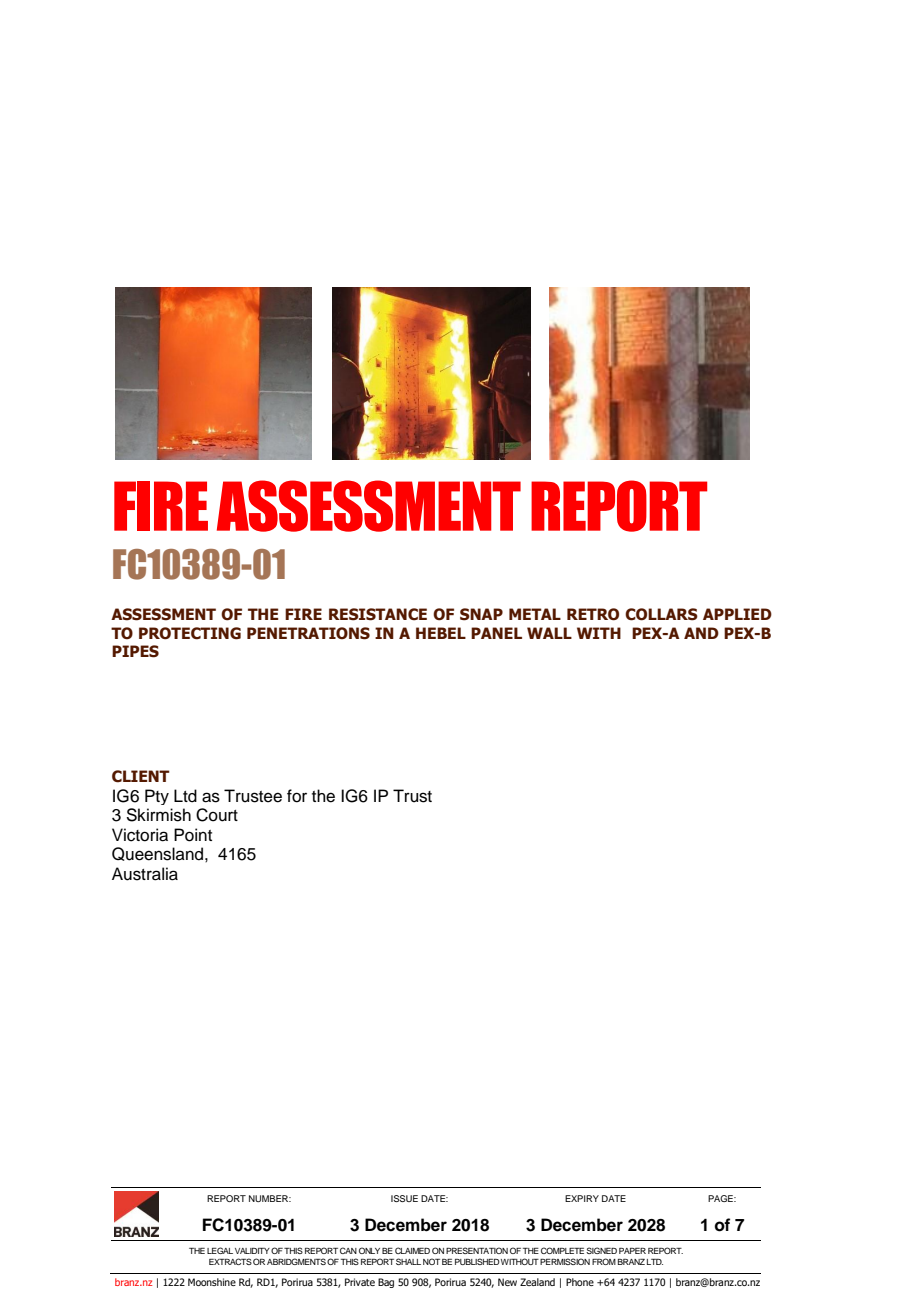  Describe the element at coordinates (431, 1261) in the document. I see `NOT` at that location.
